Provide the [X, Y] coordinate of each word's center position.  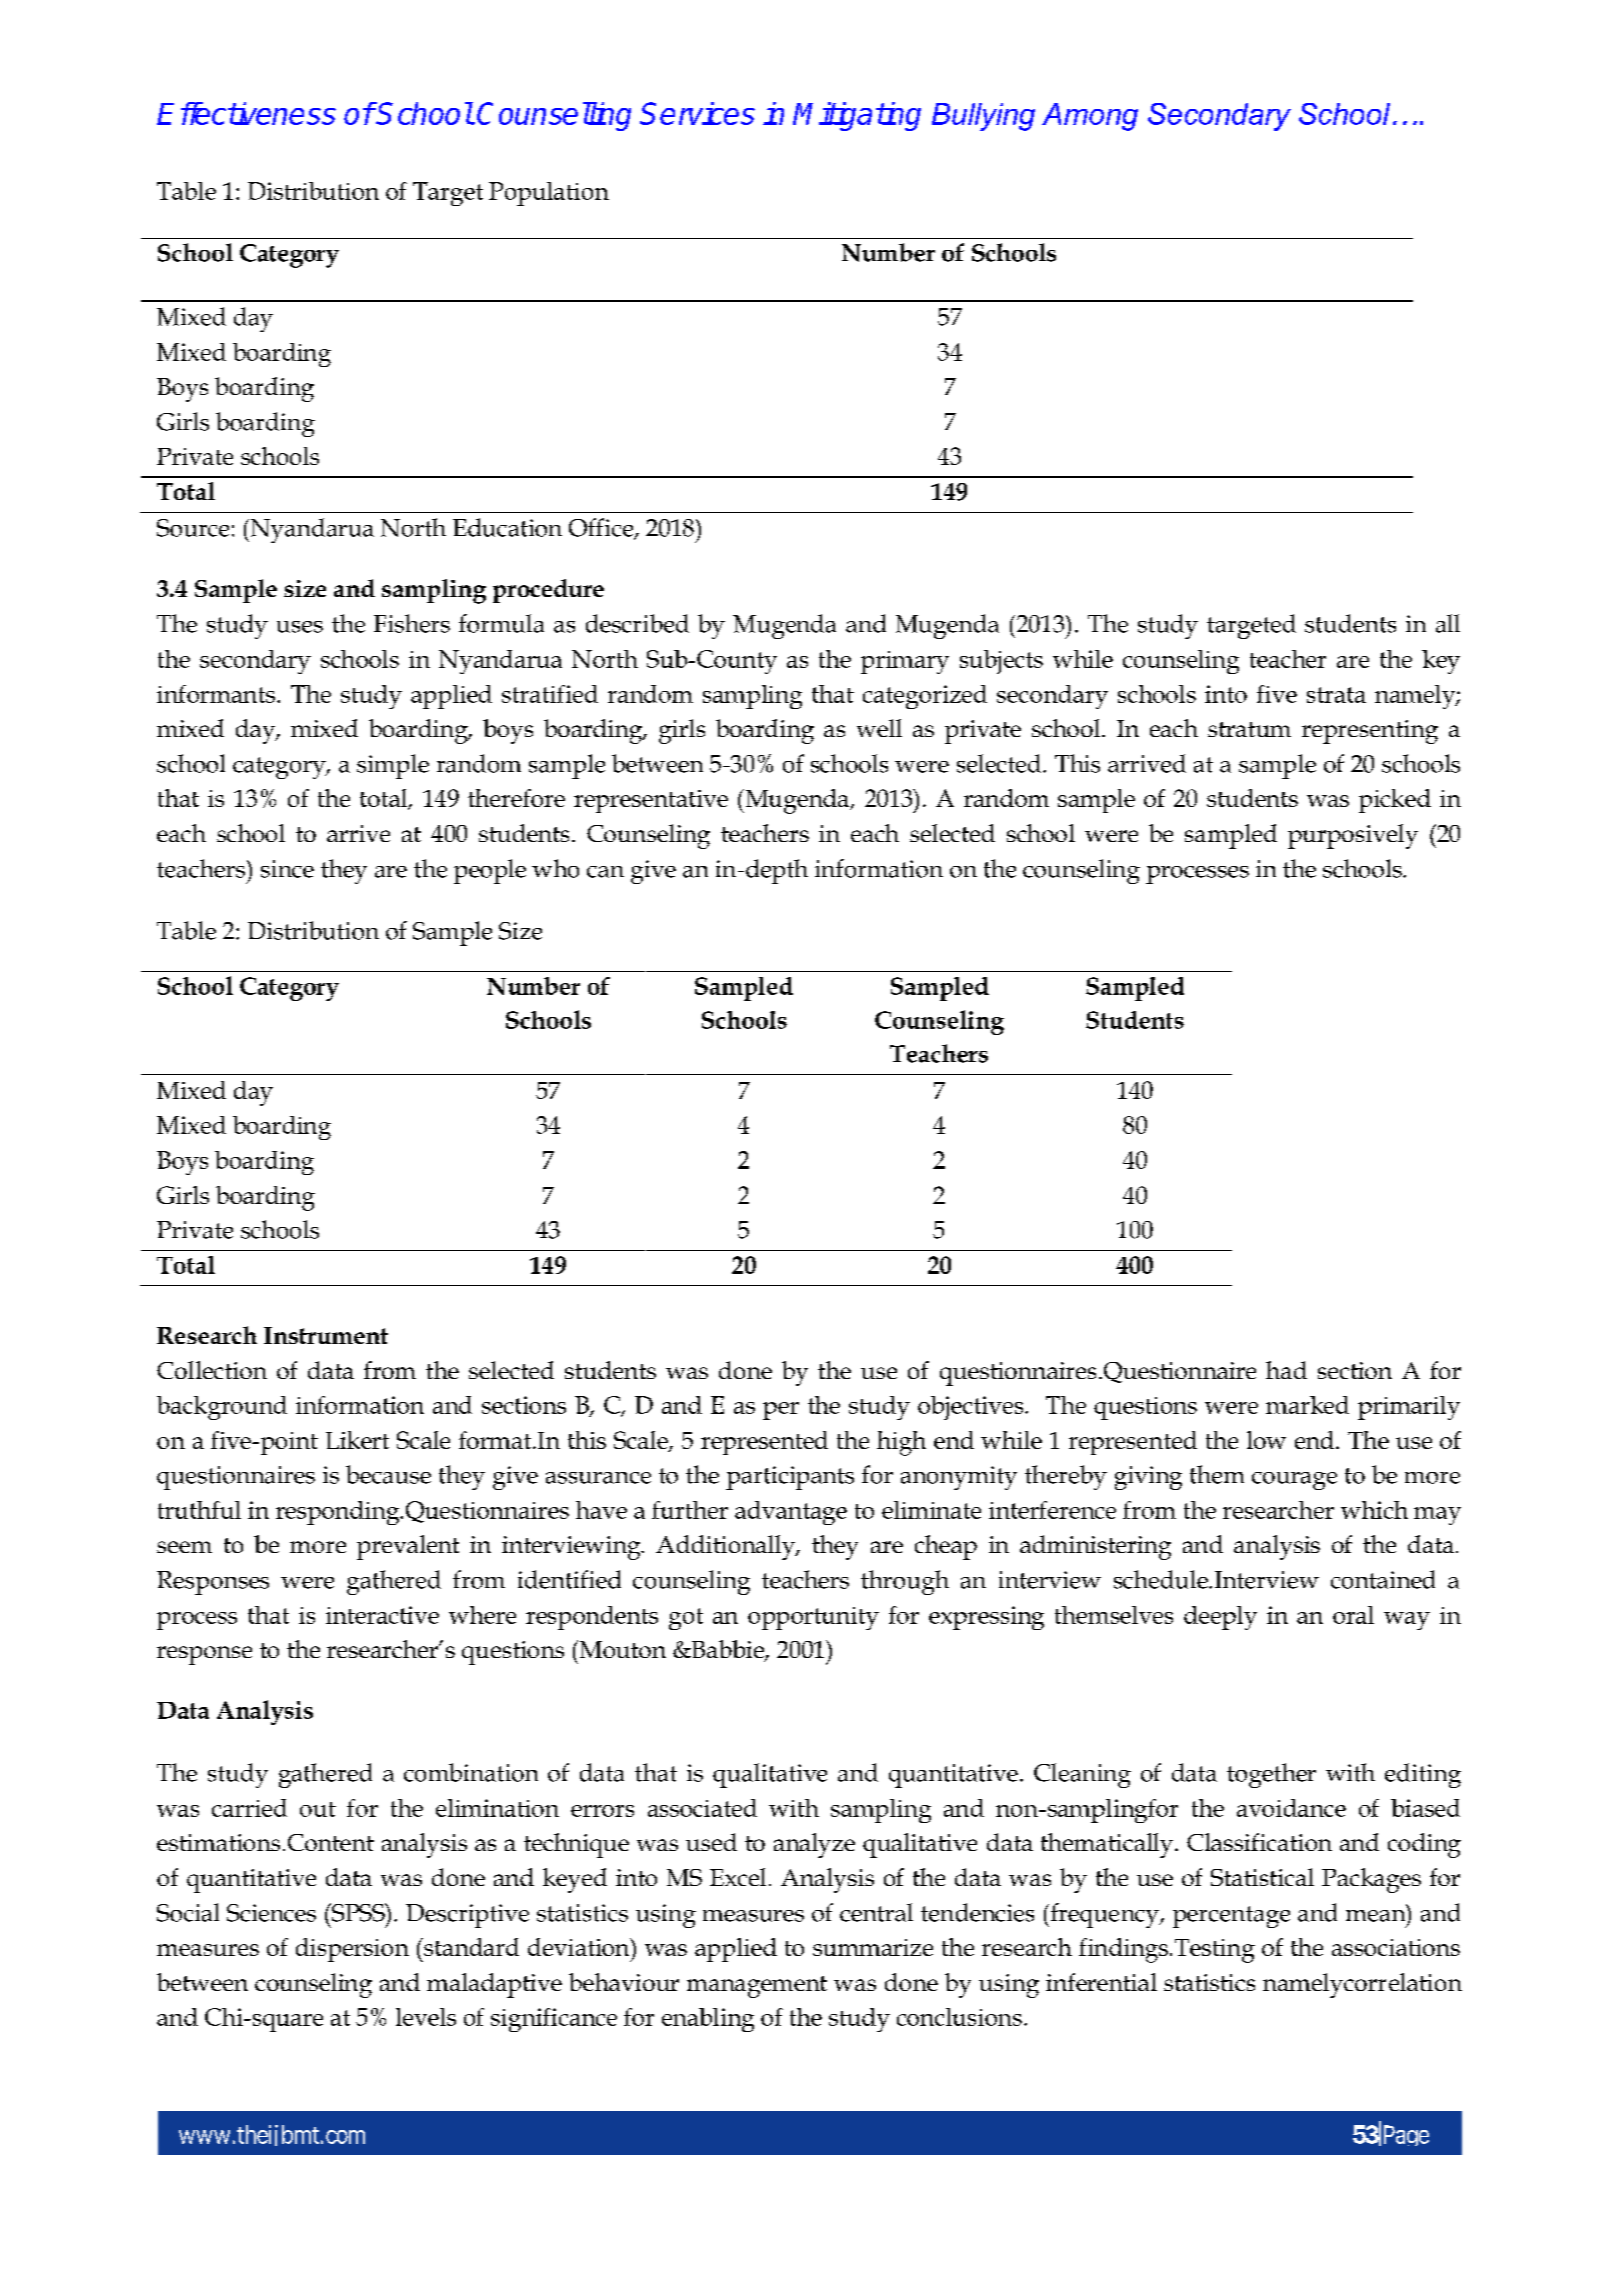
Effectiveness [246, 113]
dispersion [352, 1950]
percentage [1231, 1917]
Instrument [326, 1335]
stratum [1249, 729]
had [1286, 1370]
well [879, 728]
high [901, 1443]
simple [393, 766]
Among [1090, 117]
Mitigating [857, 116]
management [757, 1987]
